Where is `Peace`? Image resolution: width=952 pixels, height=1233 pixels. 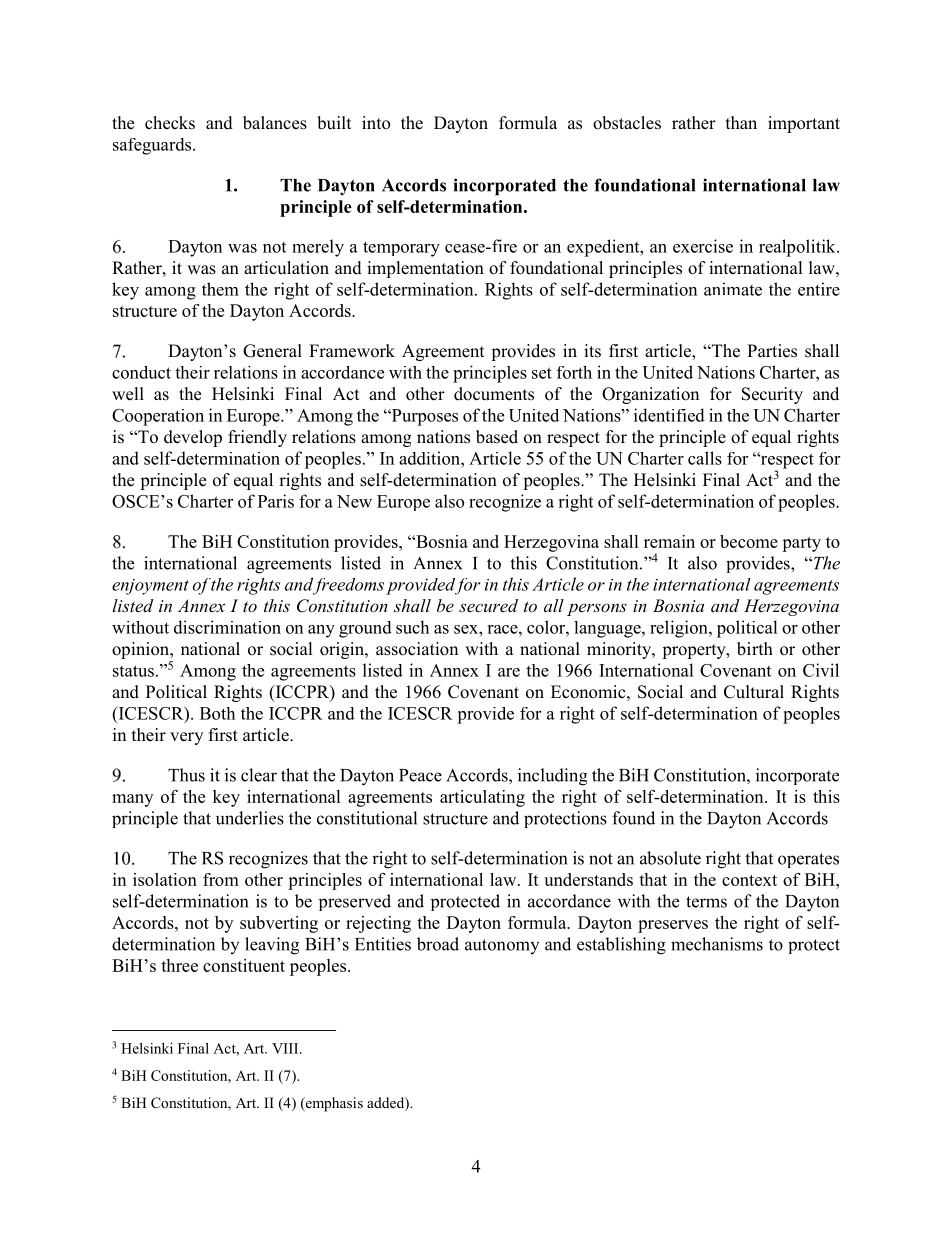
Peace is located at coordinates (420, 775).
